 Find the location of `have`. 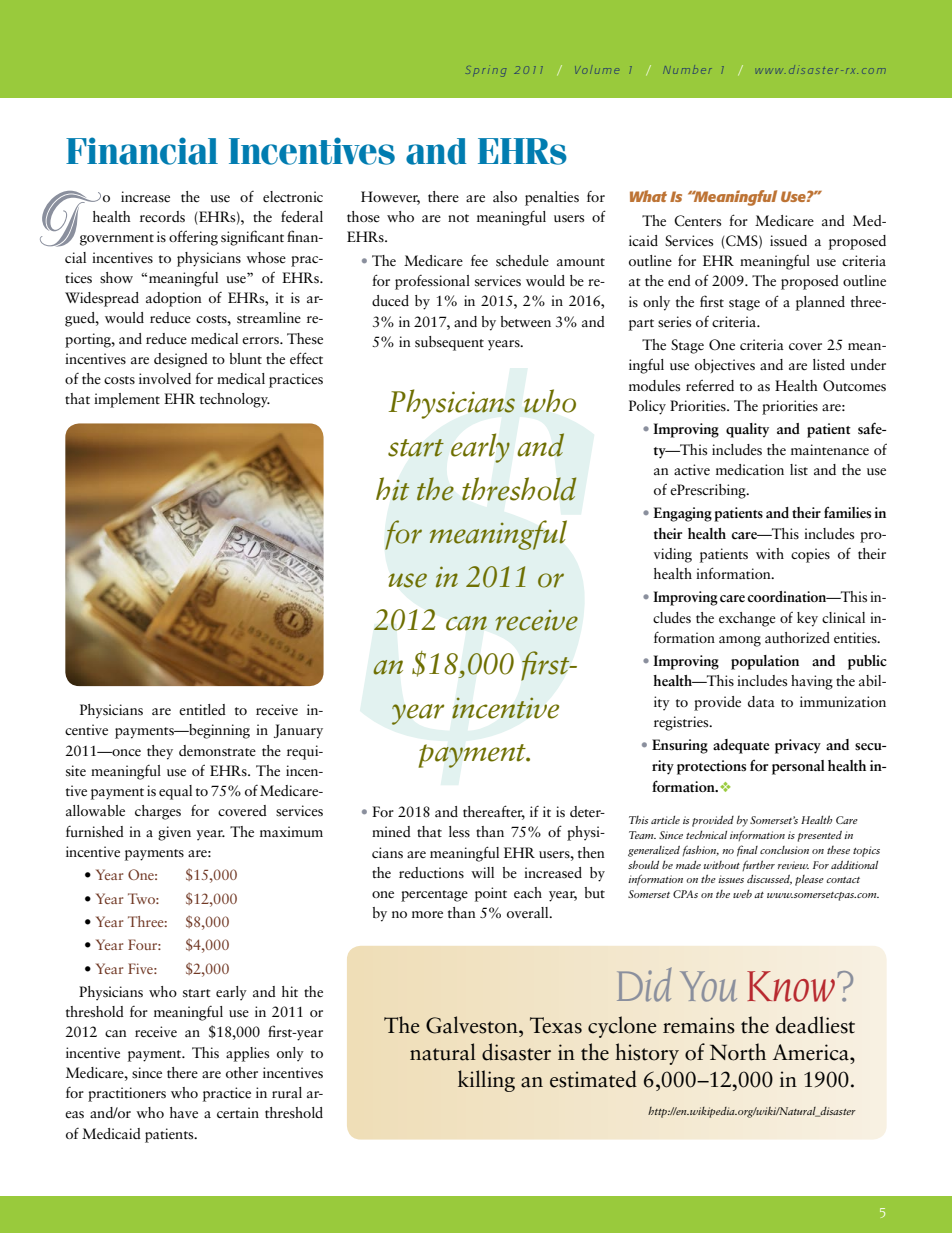

have is located at coordinates (184, 1112).
